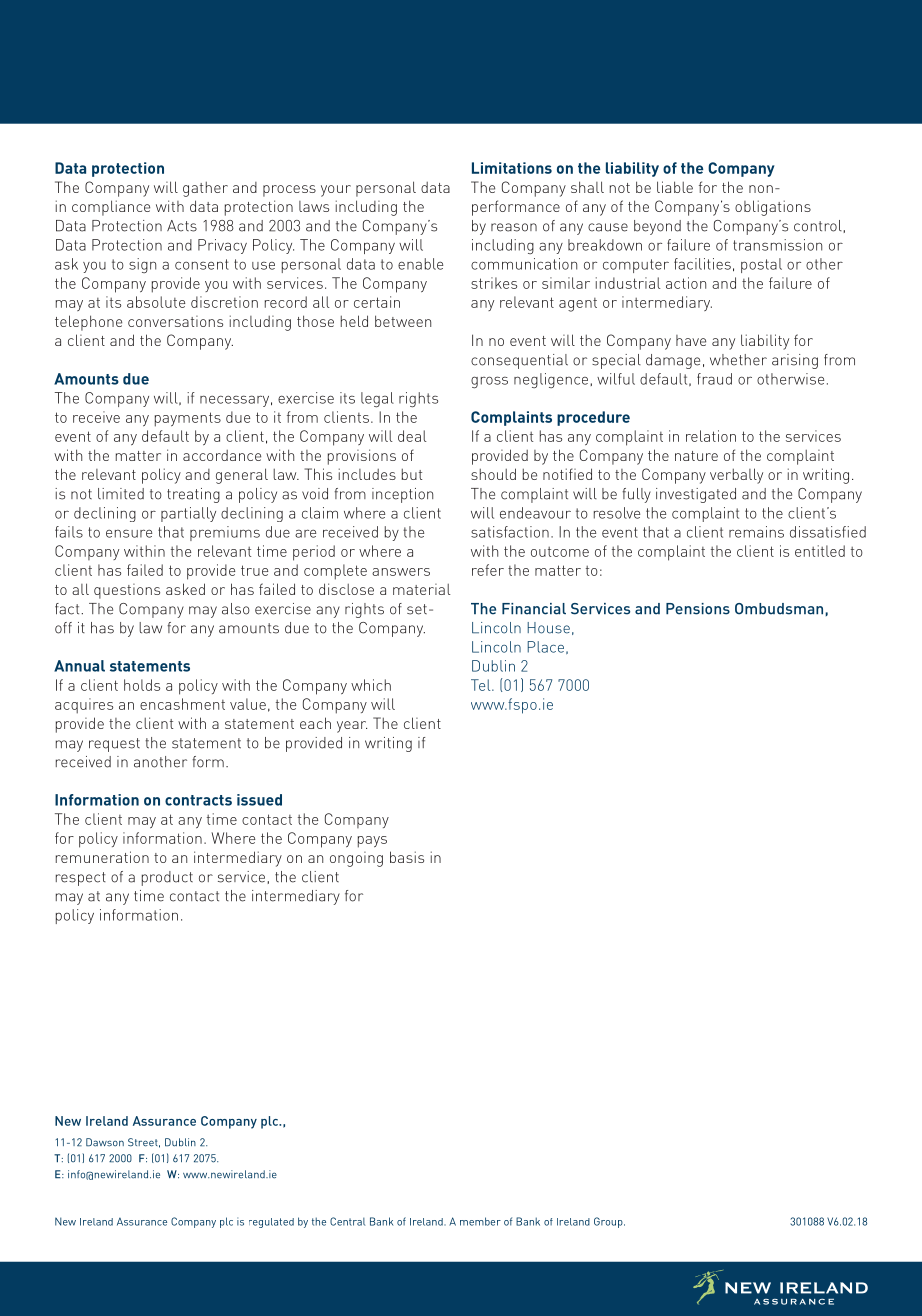 Image resolution: width=922 pixels, height=1316 pixels. Describe the element at coordinates (609, 1222) in the screenshot. I see `Group` at that location.
